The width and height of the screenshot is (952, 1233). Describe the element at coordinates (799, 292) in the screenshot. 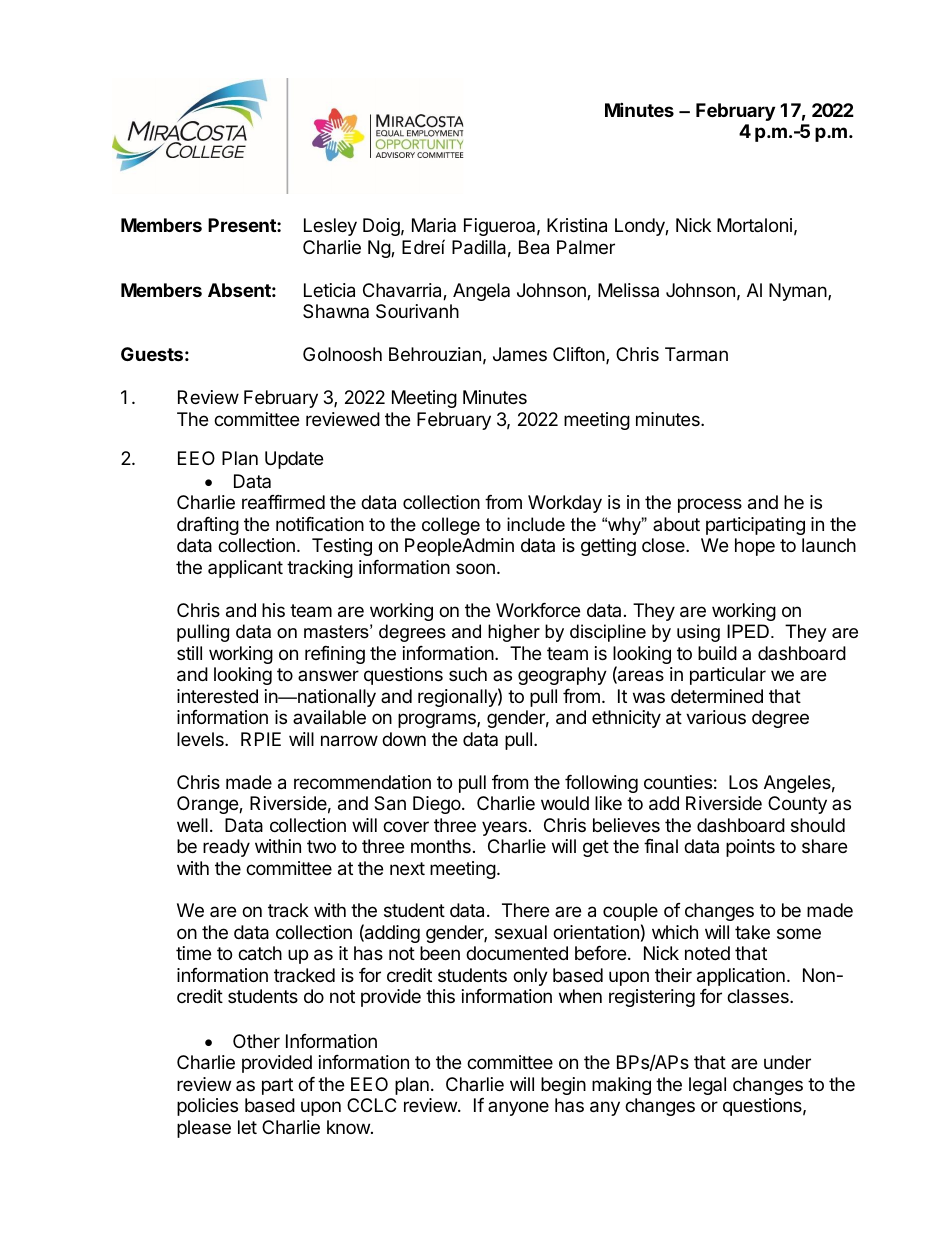

I see `Nyman` at that location.
